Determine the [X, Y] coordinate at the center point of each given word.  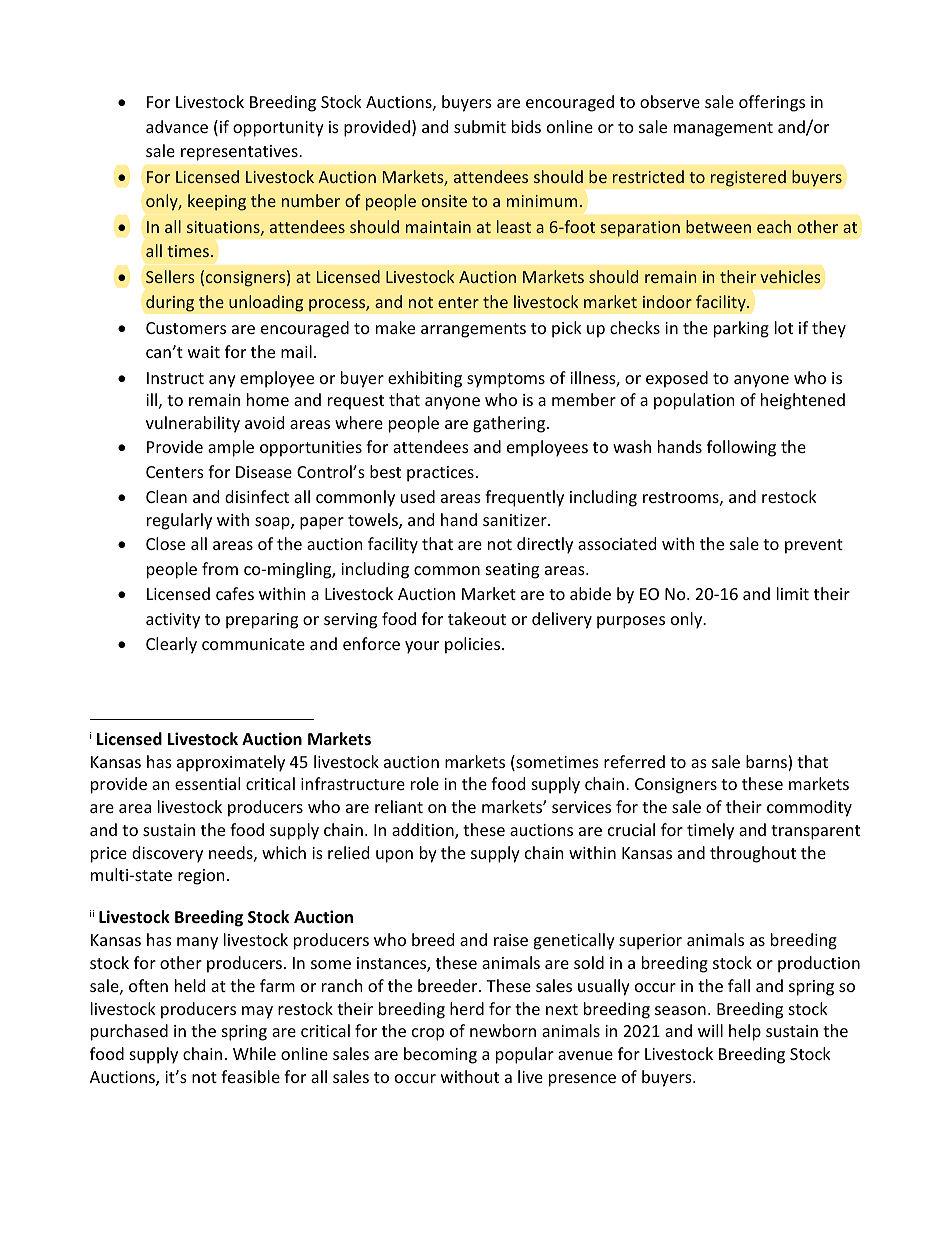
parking [741, 329]
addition [424, 831]
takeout [477, 618]
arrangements [473, 330]
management [723, 129]
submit [480, 126]
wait [204, 352]
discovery [167, 854]
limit [793, 593]
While [254, 1053]
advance [177, 126]
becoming [440, 1055]
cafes [235, 593]
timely [710, 831]
